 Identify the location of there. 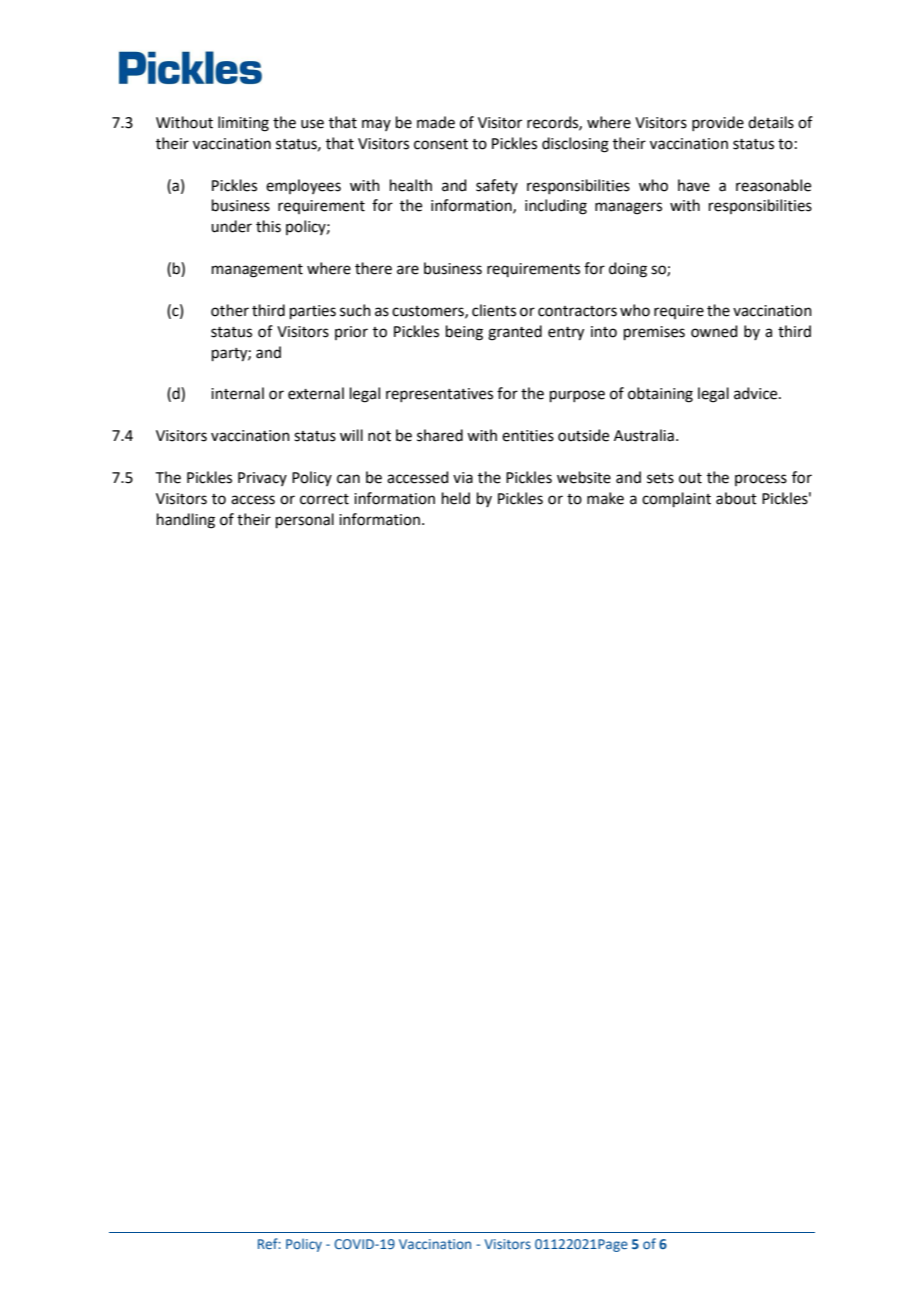
(373, 268).
